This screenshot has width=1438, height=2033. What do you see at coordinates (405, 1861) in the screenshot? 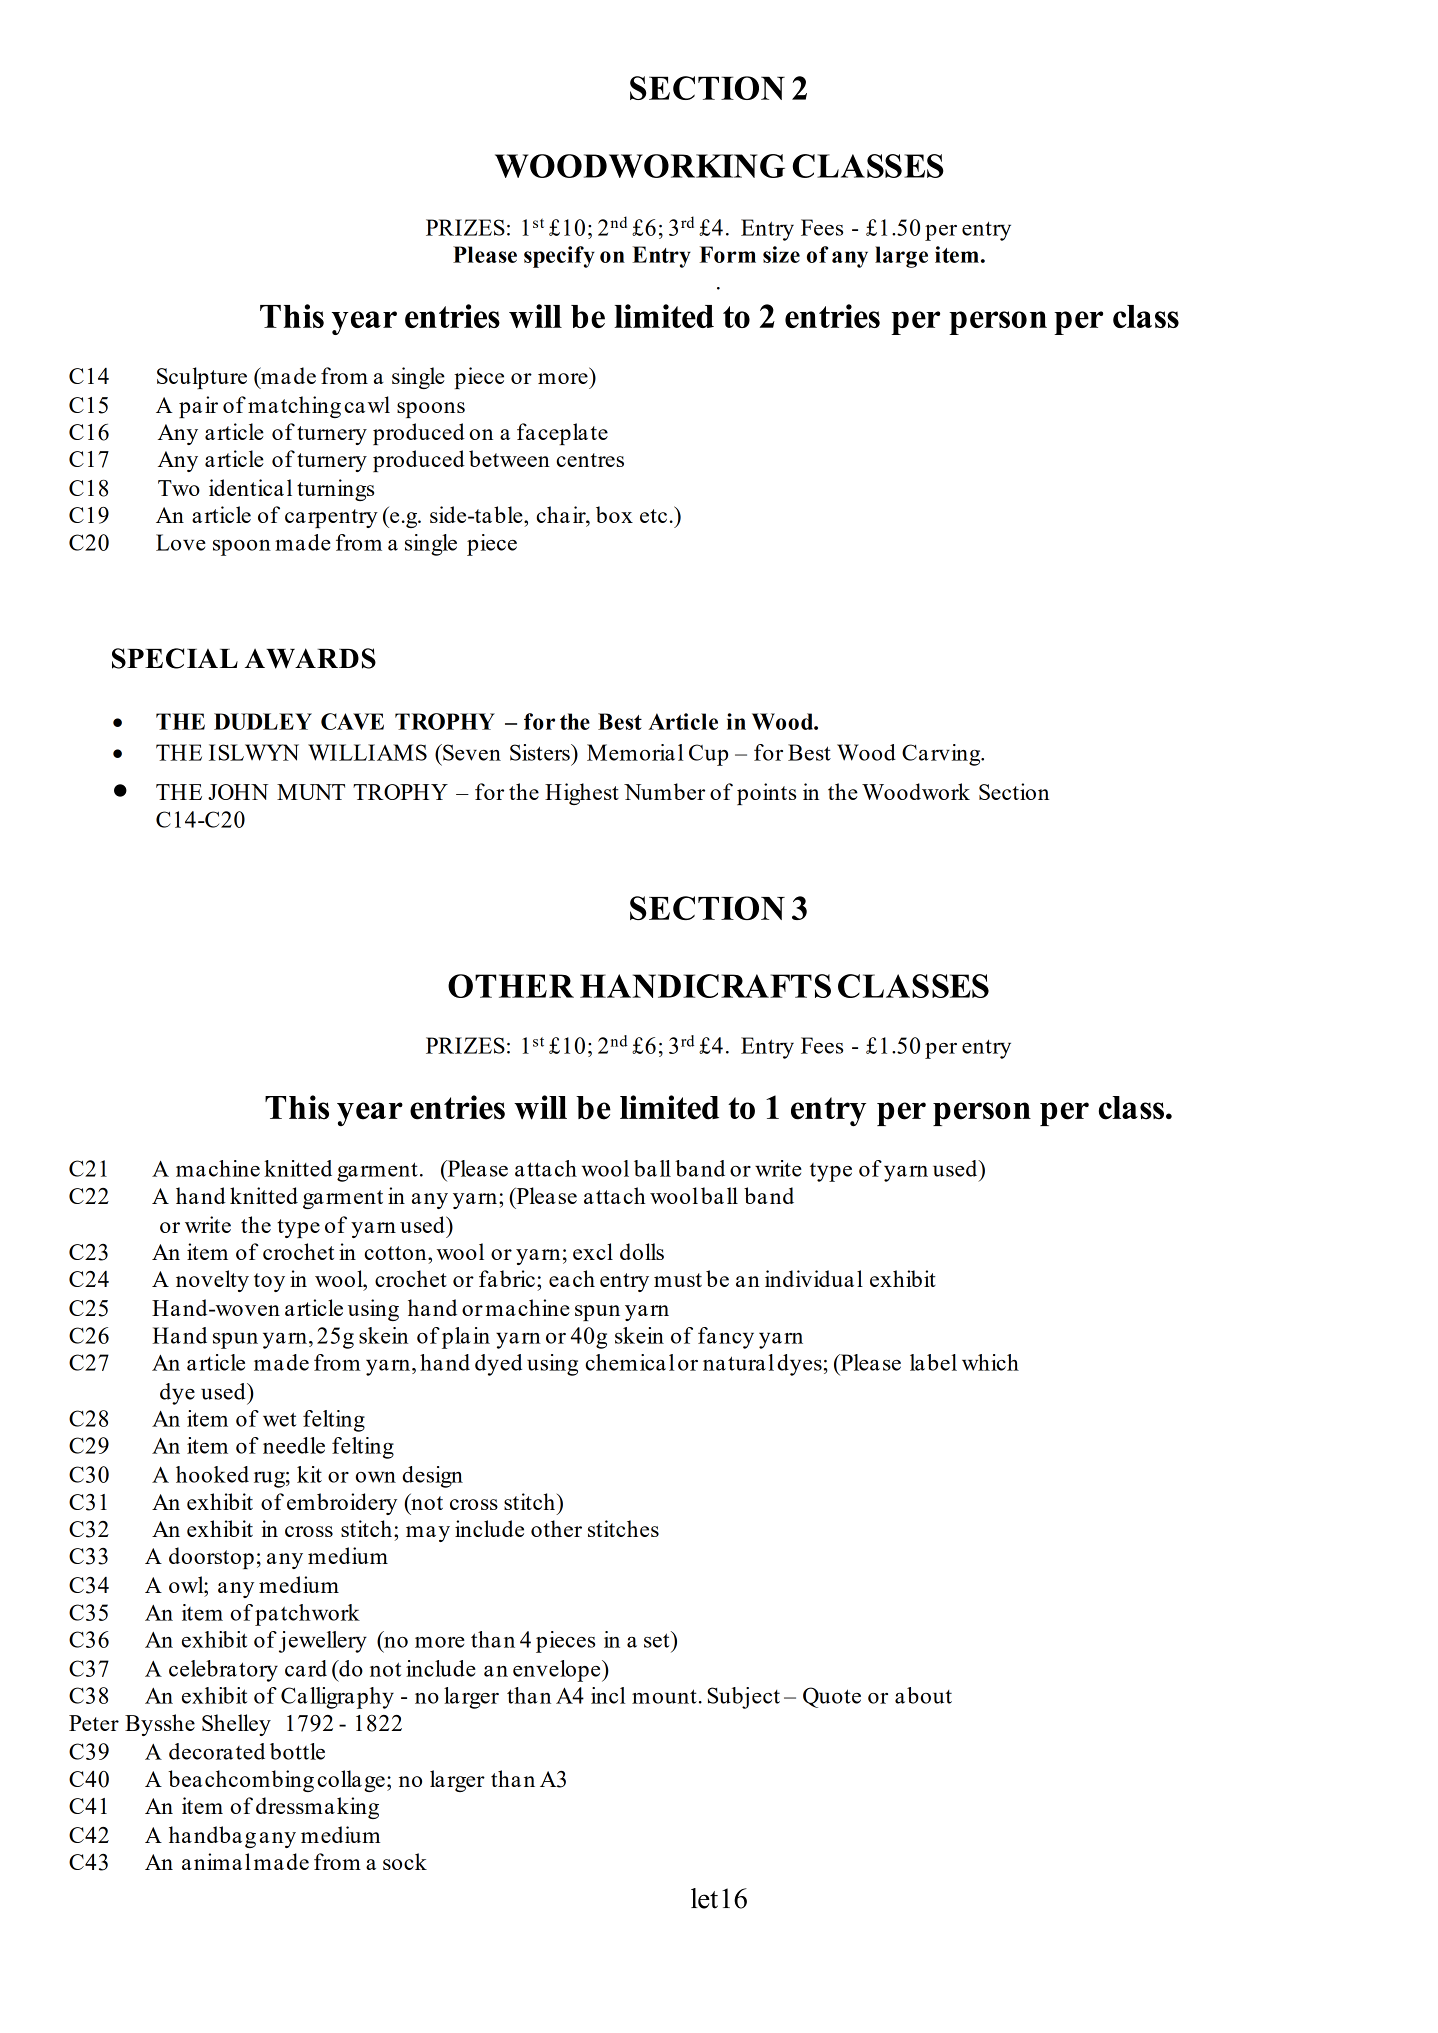
I see `sock` at bounding box center [405, 1861].
